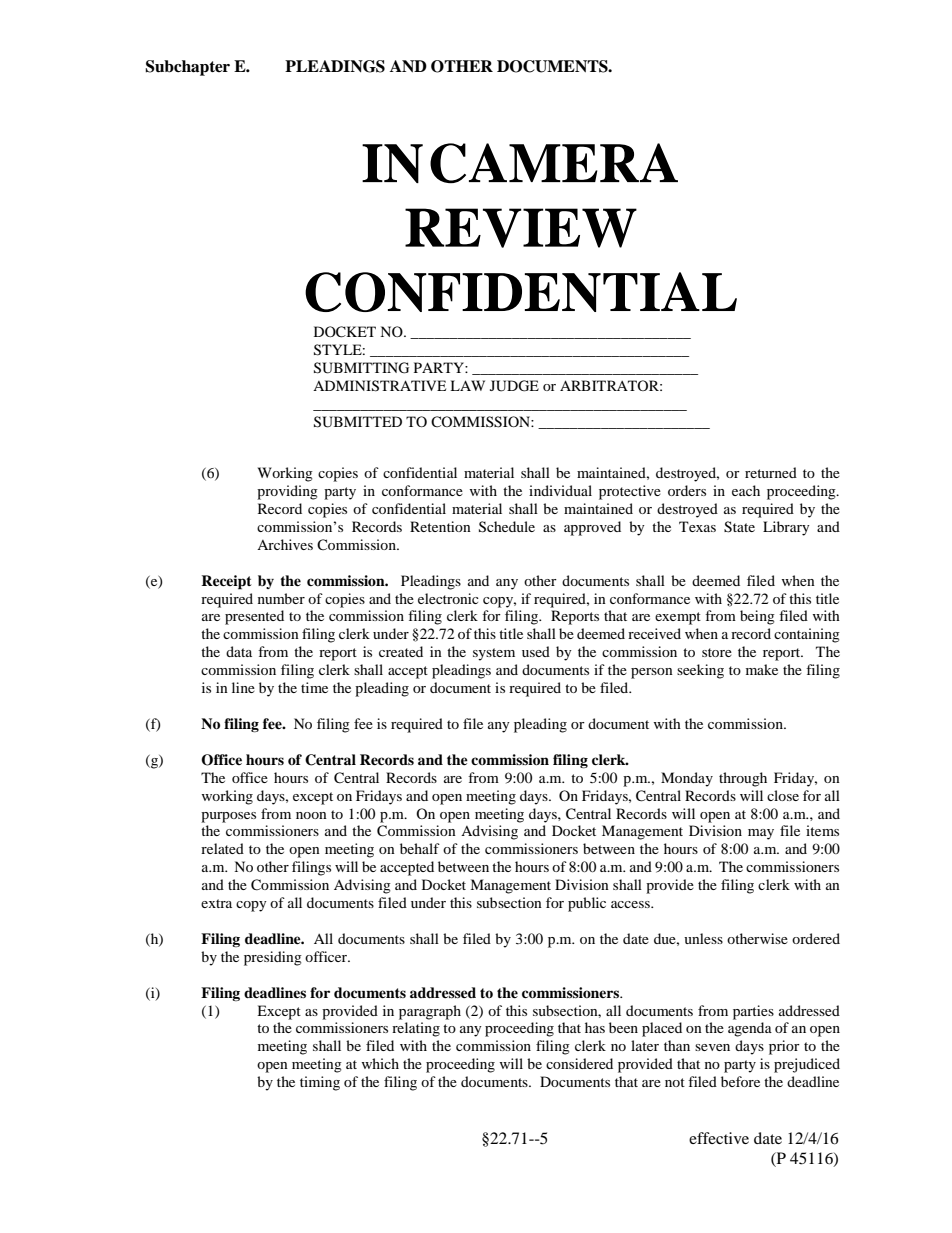  I want to click on REVIEW, so click(521, 228).
